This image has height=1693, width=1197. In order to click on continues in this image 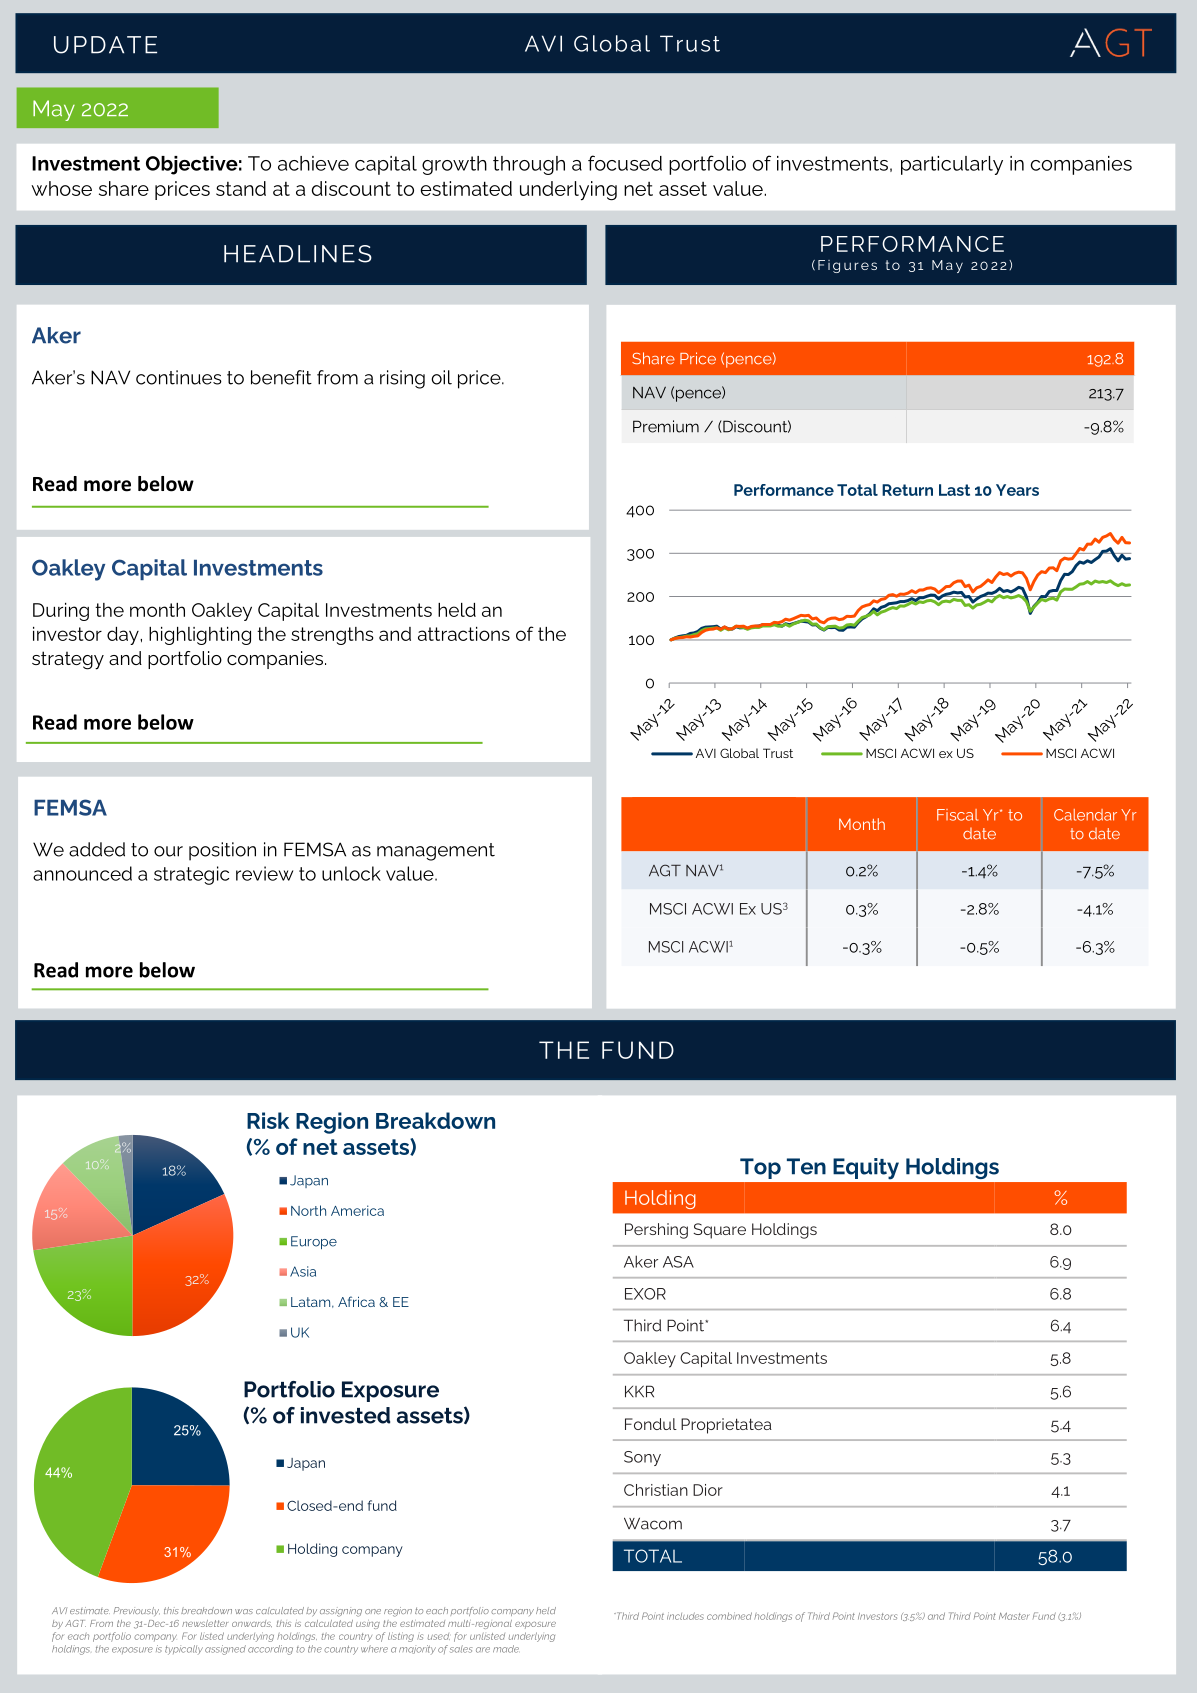, I will do `click(179, 377)`.
